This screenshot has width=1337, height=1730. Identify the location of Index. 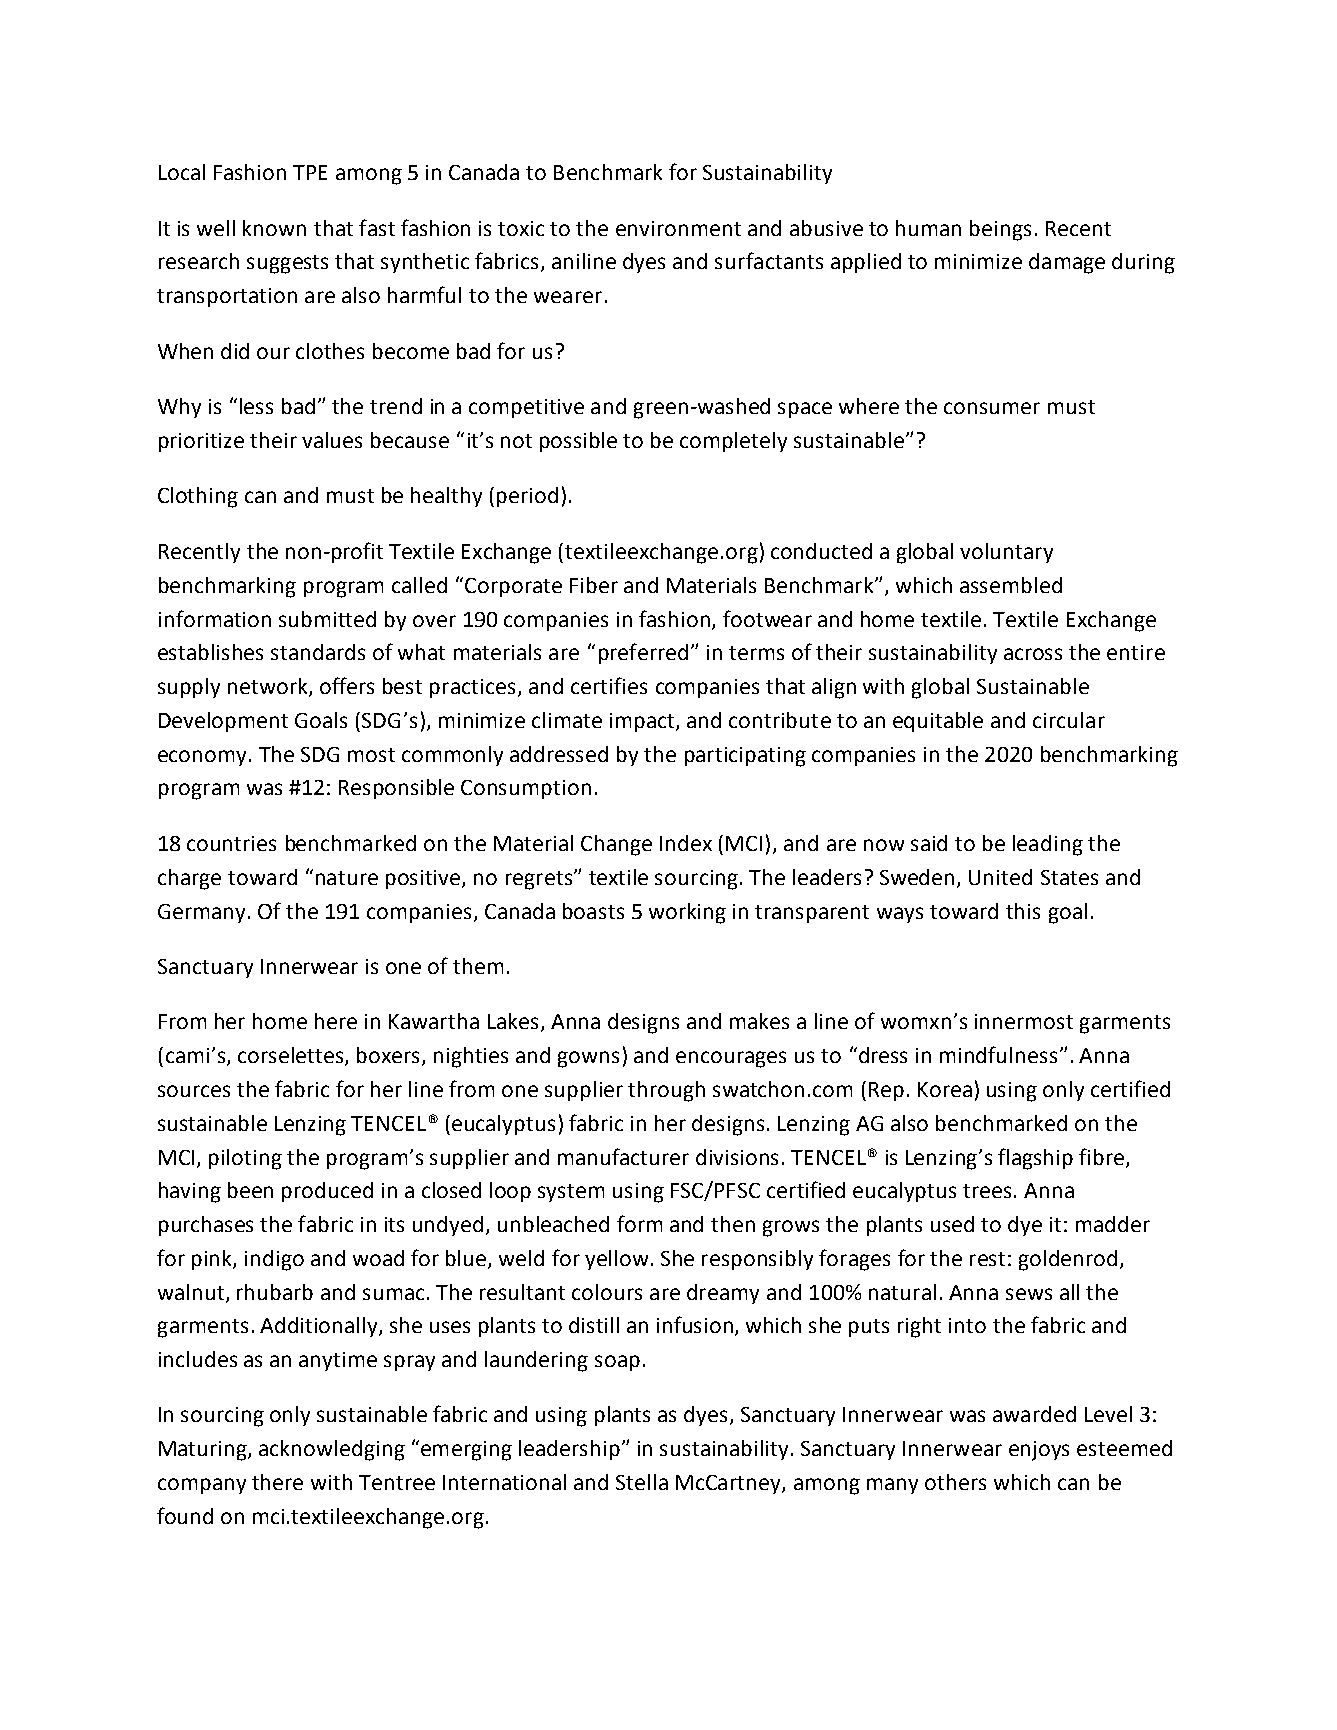
(686, 843).
